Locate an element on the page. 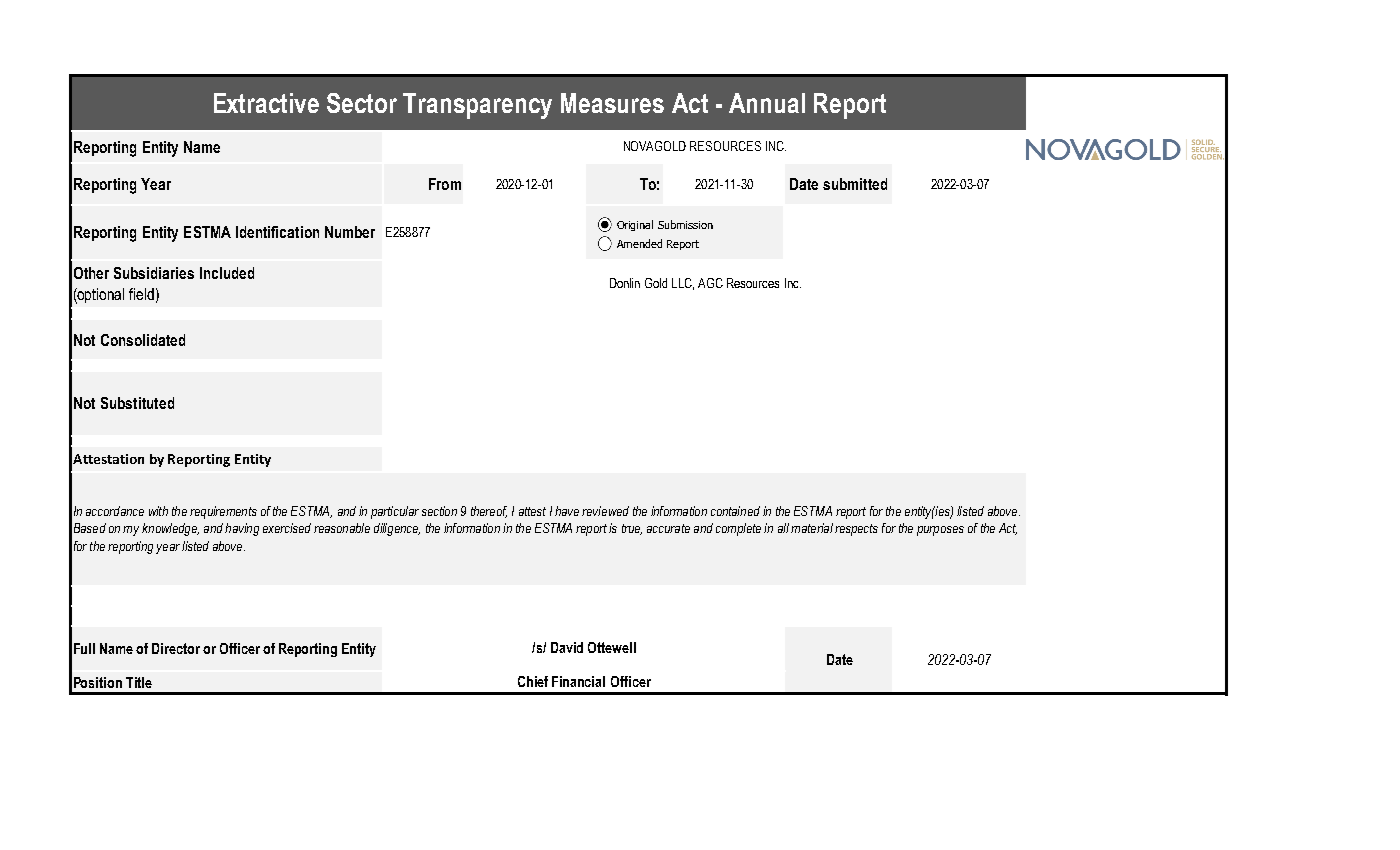 The width and height of the page is (1400, 850). Chief is located at coordinates (533, 681).
